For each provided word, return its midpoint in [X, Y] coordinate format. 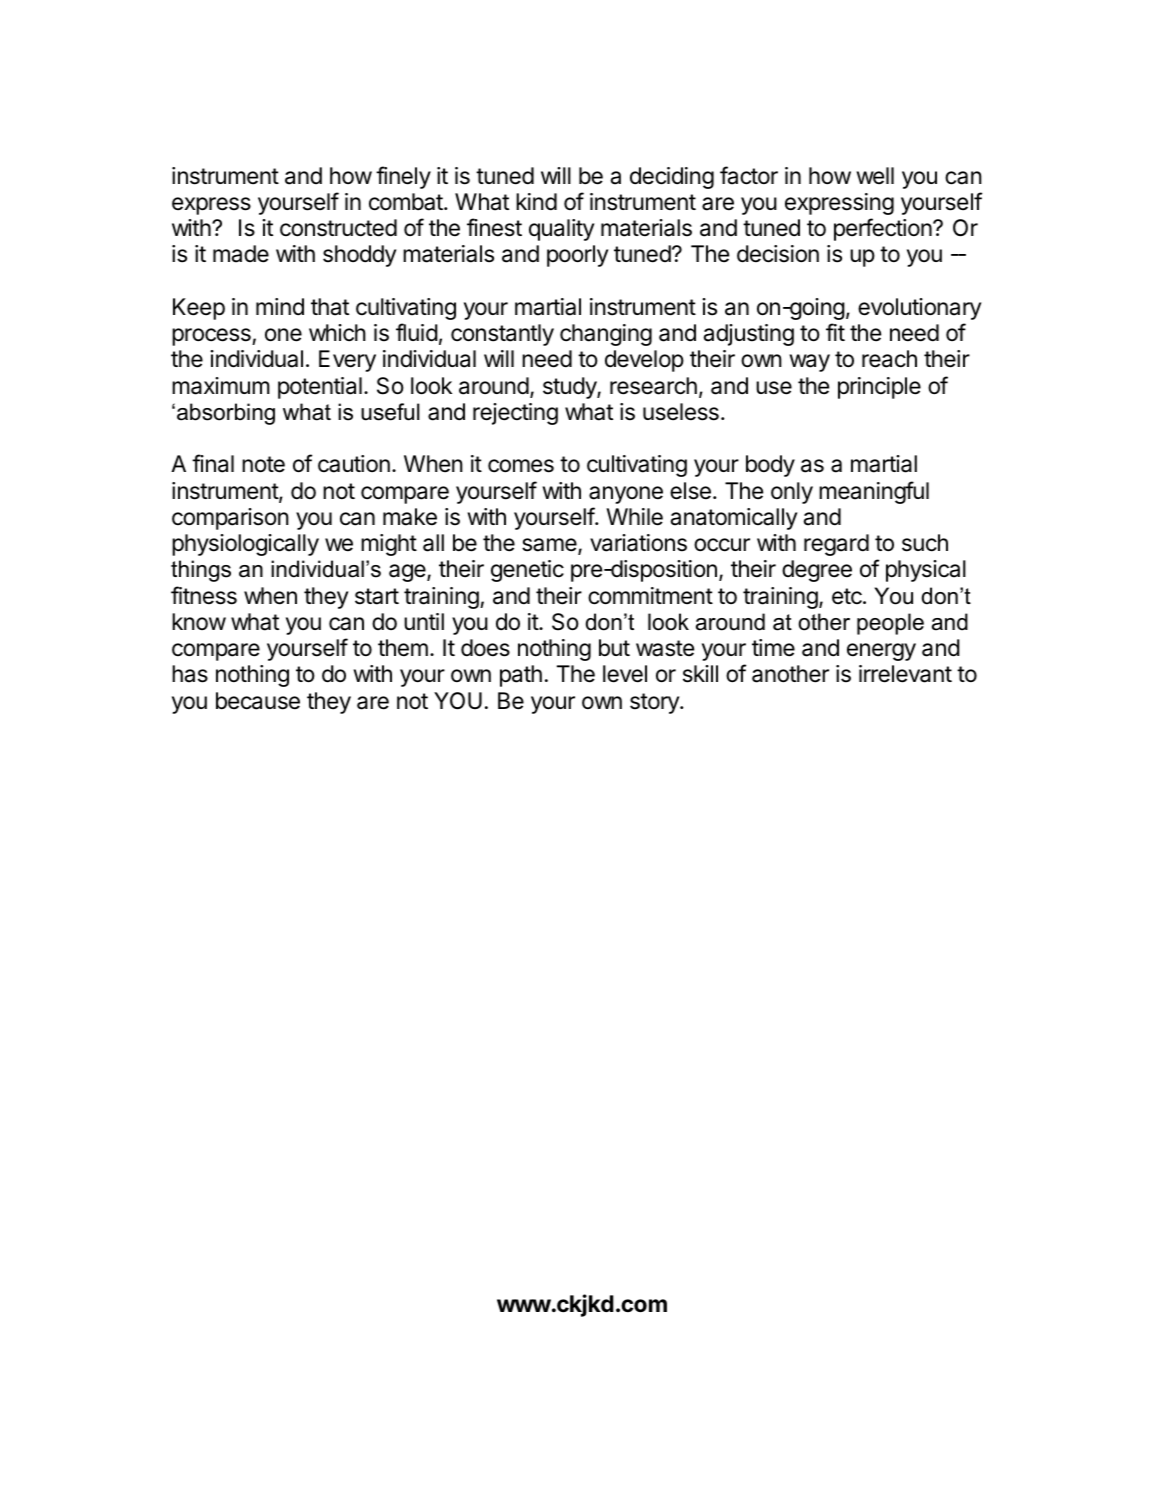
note [263, 464]
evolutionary [919, 309]
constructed [338, 228]
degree [817, 571]
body [770, 466]
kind [536, 202]
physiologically [245, 545]
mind [280, 307]
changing [606, 335]
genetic [527, 571]
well [875, 176]
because [258, 701]
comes [521, 466]
